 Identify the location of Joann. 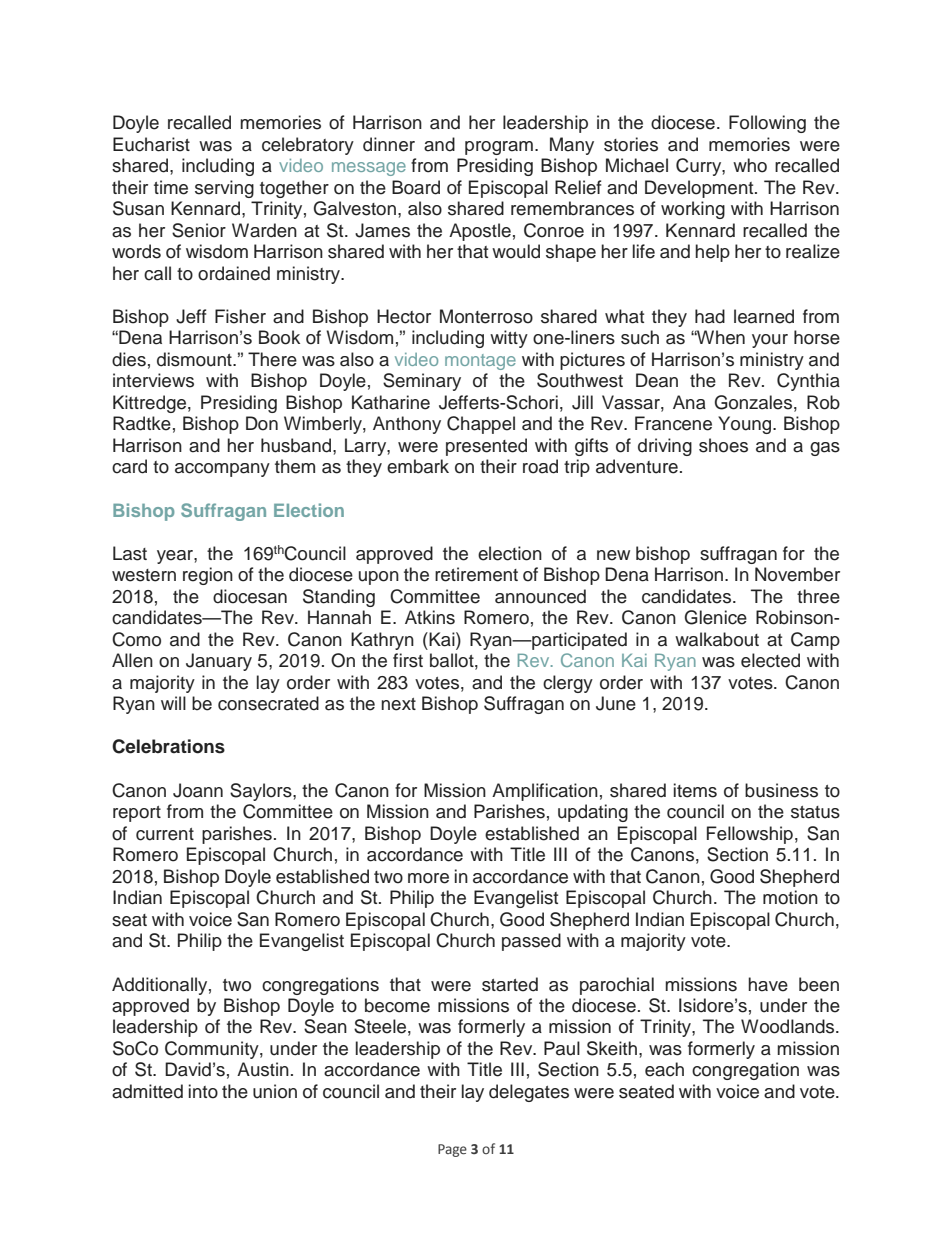
(198, 790).
